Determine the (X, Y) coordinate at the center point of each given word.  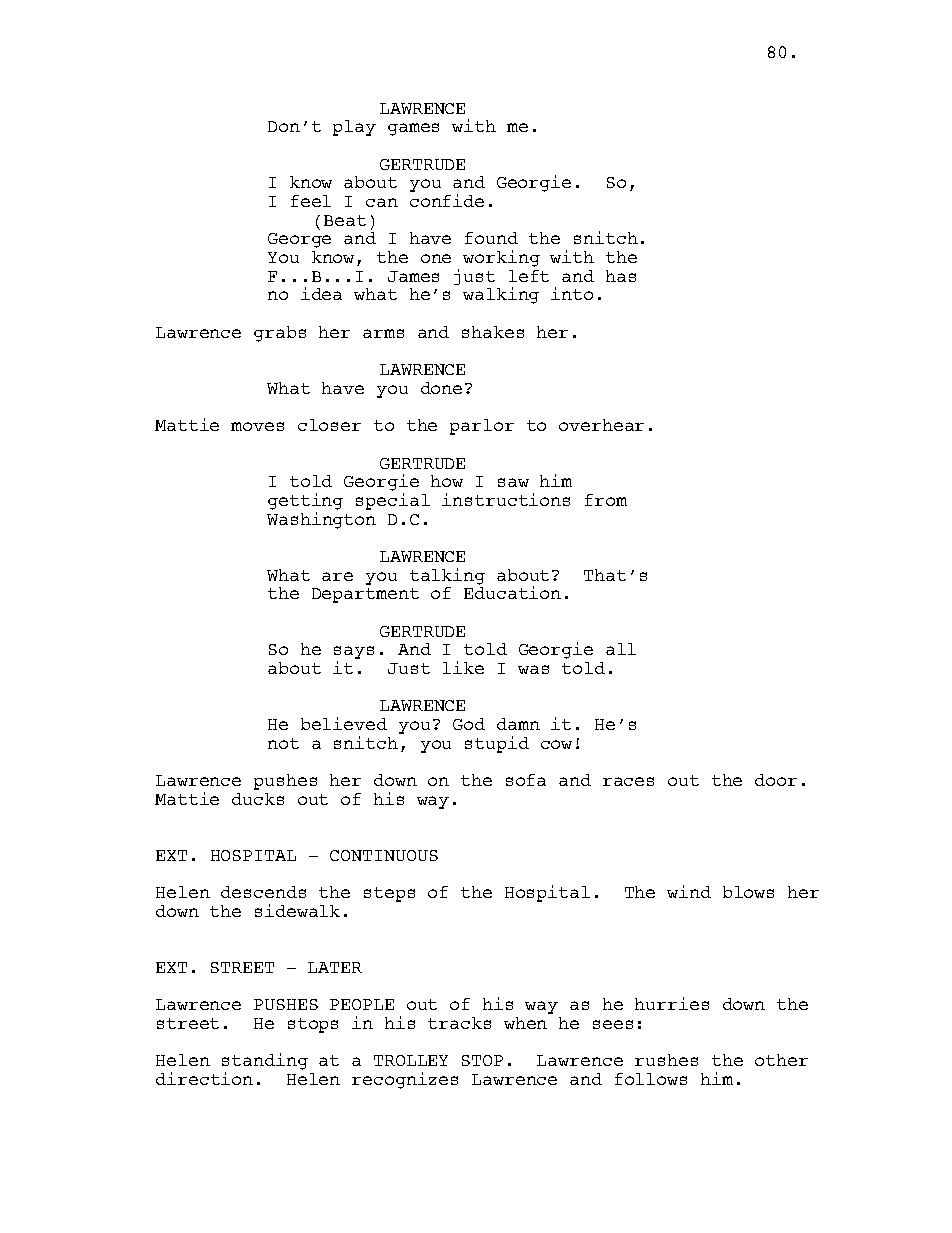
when (525, 1023)
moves (257, 426)
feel (311, 201)
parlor (482, 427)
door (776, 780)
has (621, 276)
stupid (497, 744)
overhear (601, 425)
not (283, 743)
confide (447, 200)
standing (265, 1063)
